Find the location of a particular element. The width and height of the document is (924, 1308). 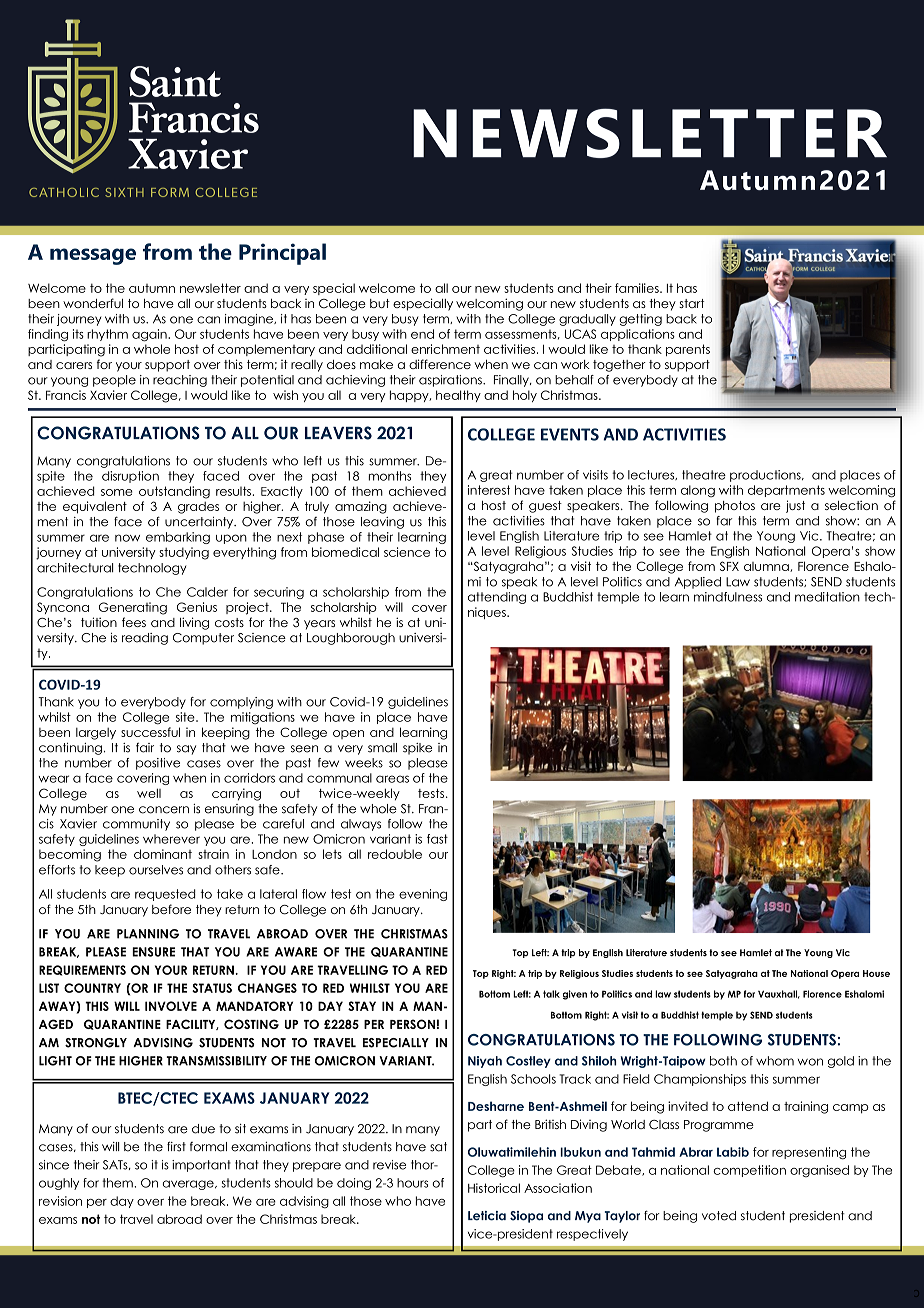

fair is located at coordinates (145, 747).
